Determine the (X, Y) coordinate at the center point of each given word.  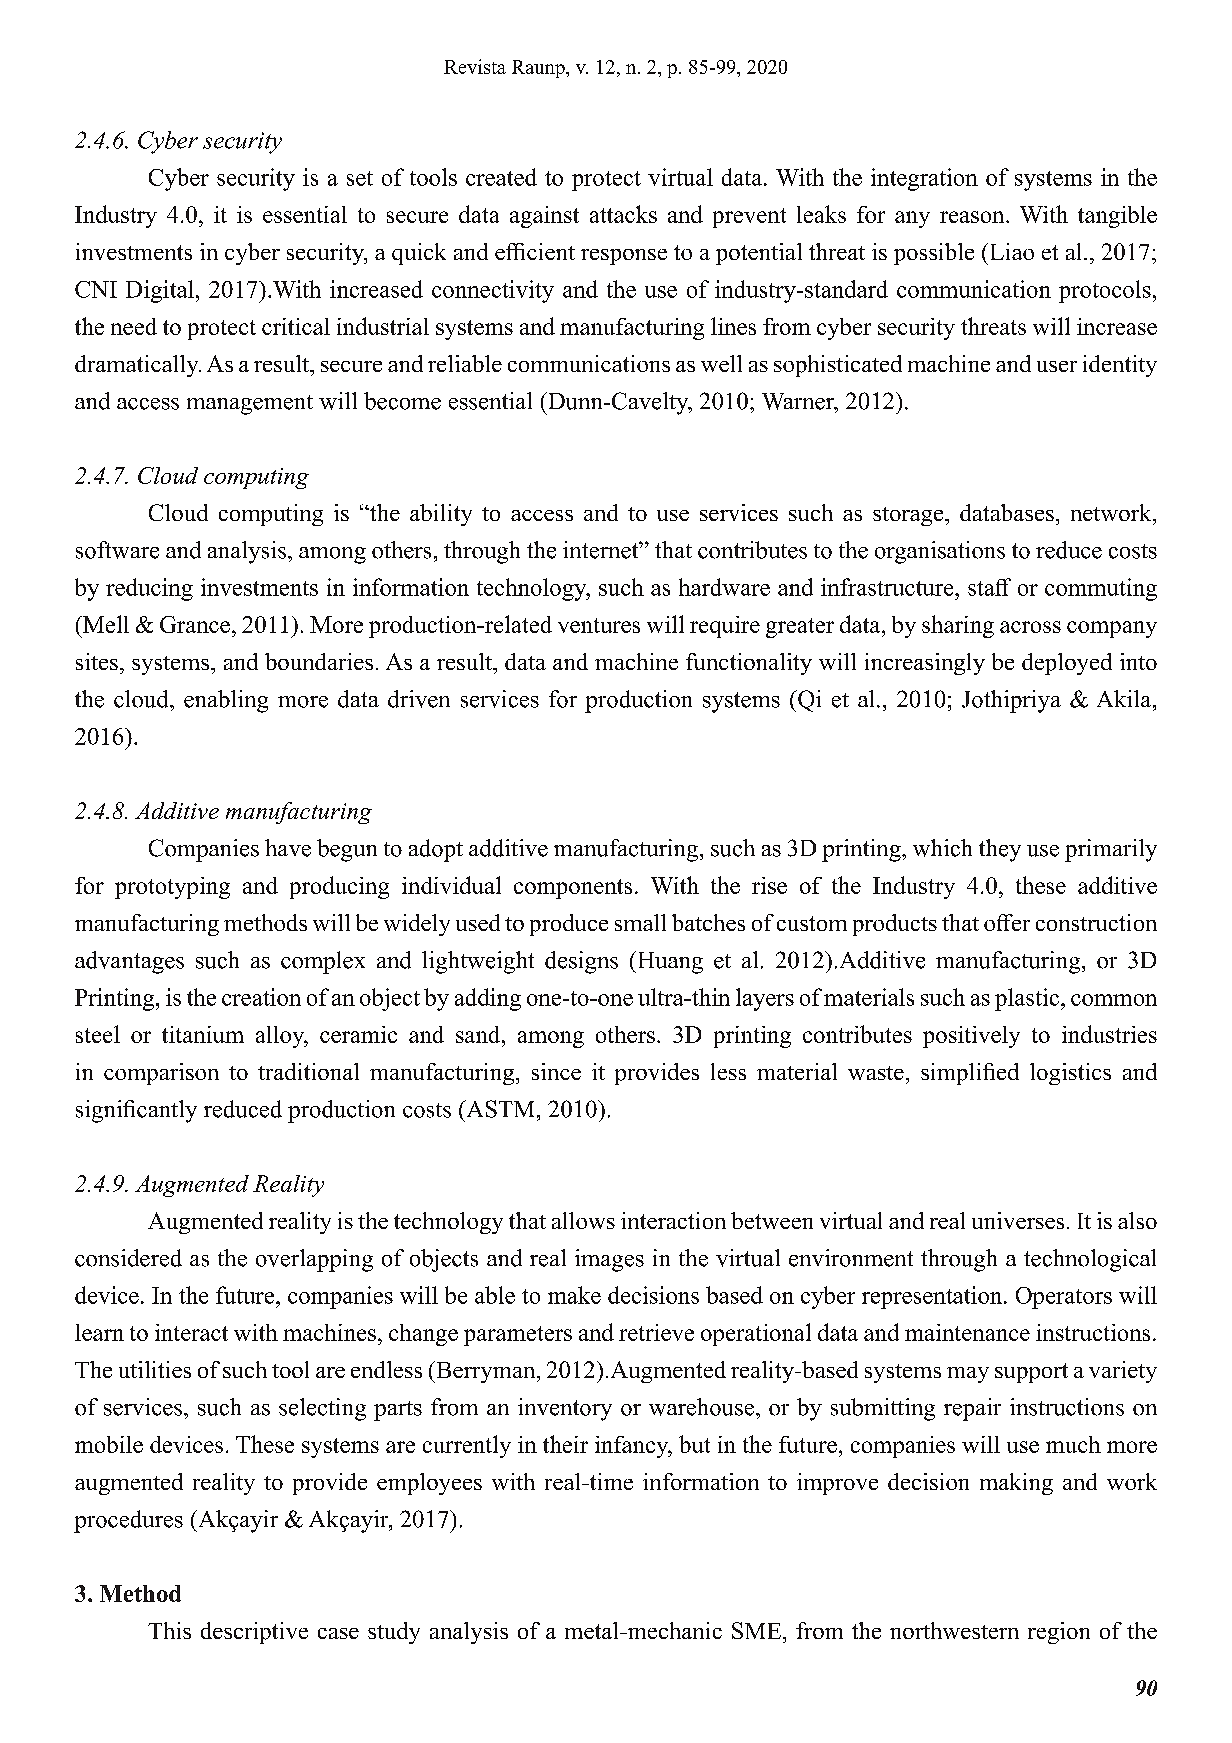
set (360, 178)
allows (583, 1220)
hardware (724, 587)
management (250, 405)
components (573, 889)
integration (924, 179)
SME (756, 1630)
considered (128, 1258)
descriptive (254, 1633)
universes (1018, 1220)
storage (909, 516)
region (1059, 1633)
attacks (623, 214)
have (288, 848)
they (1000, 850)
